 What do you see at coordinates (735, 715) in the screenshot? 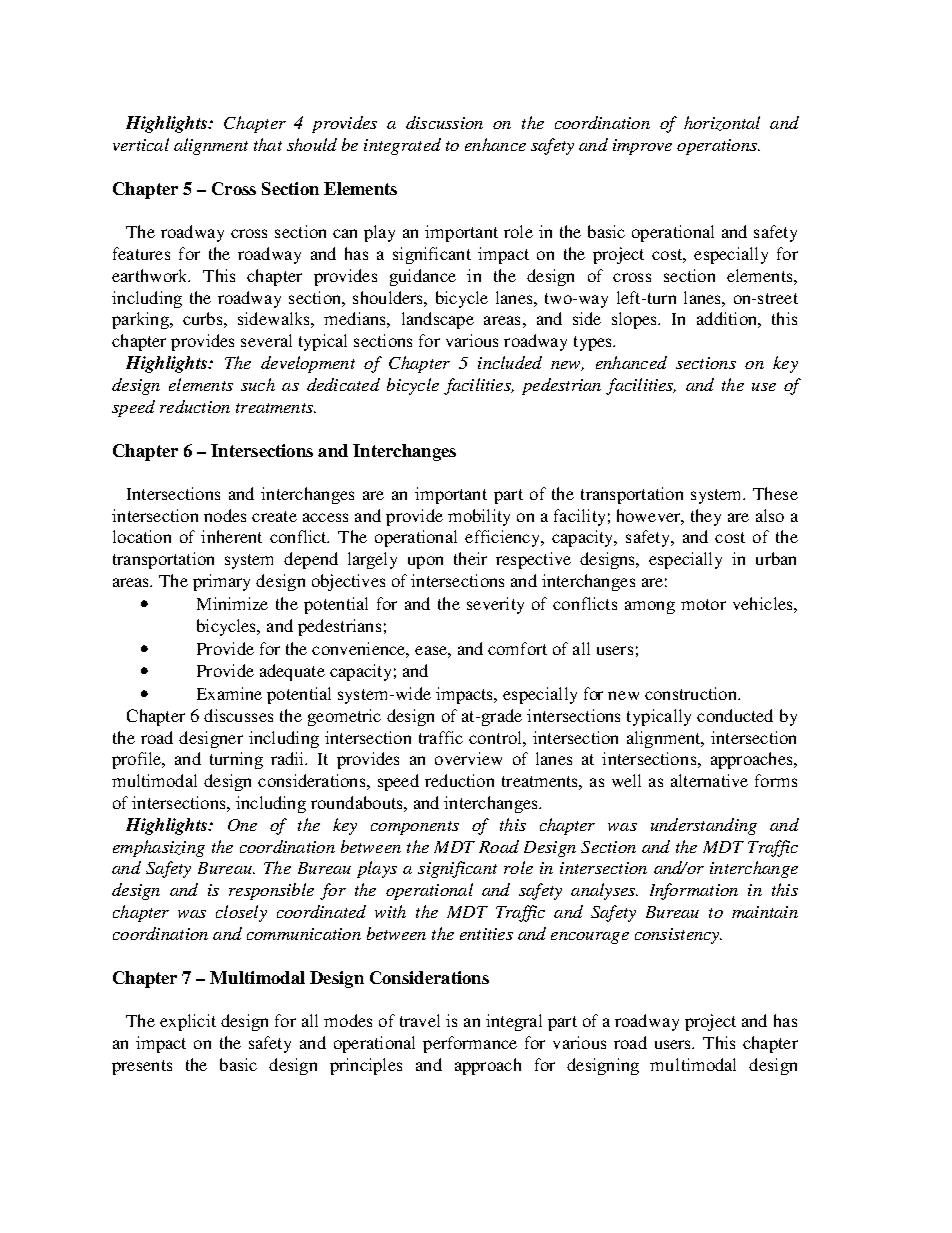
I see `conducted` at bounding box center [735, 715].
